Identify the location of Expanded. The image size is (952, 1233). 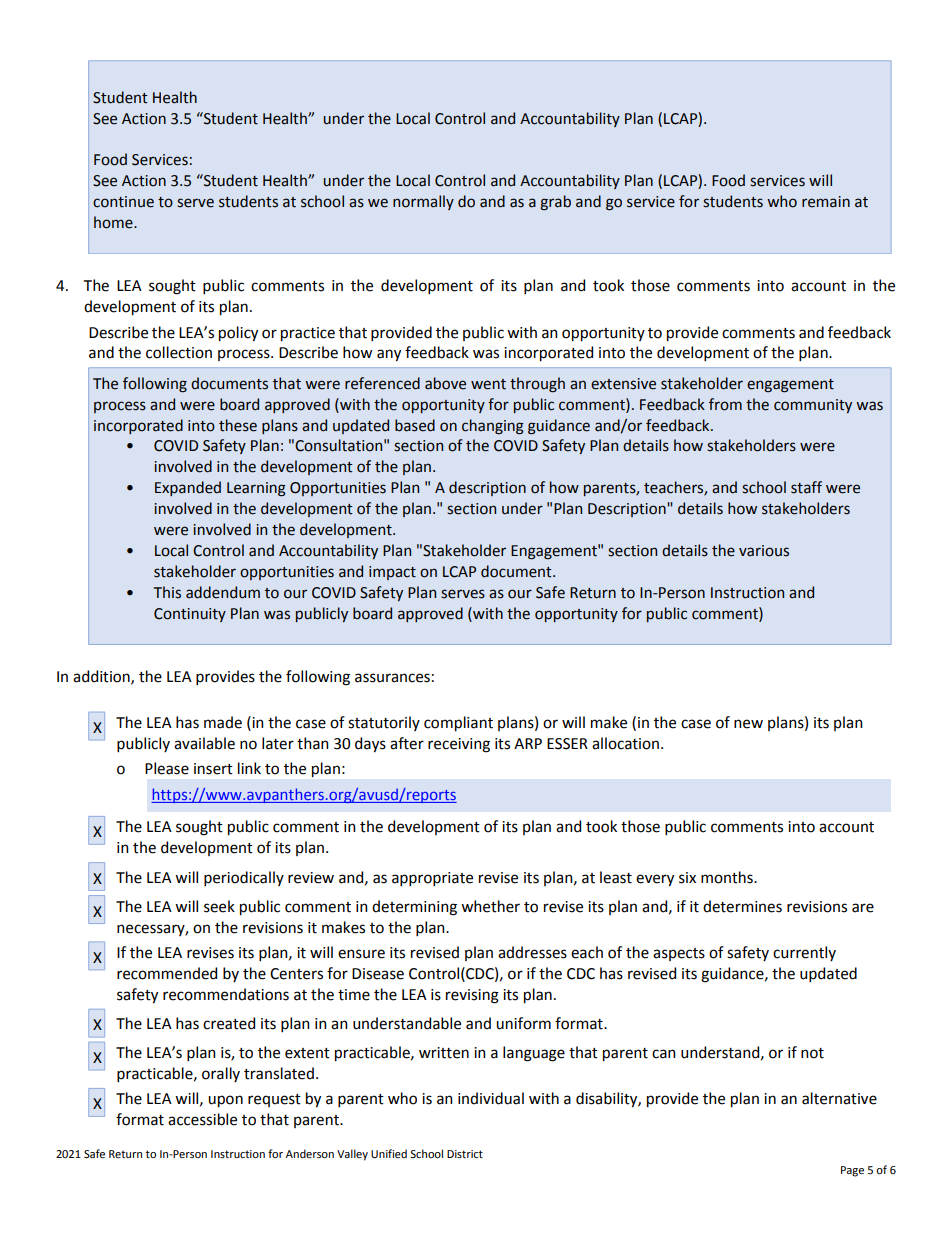
(188, 488).
